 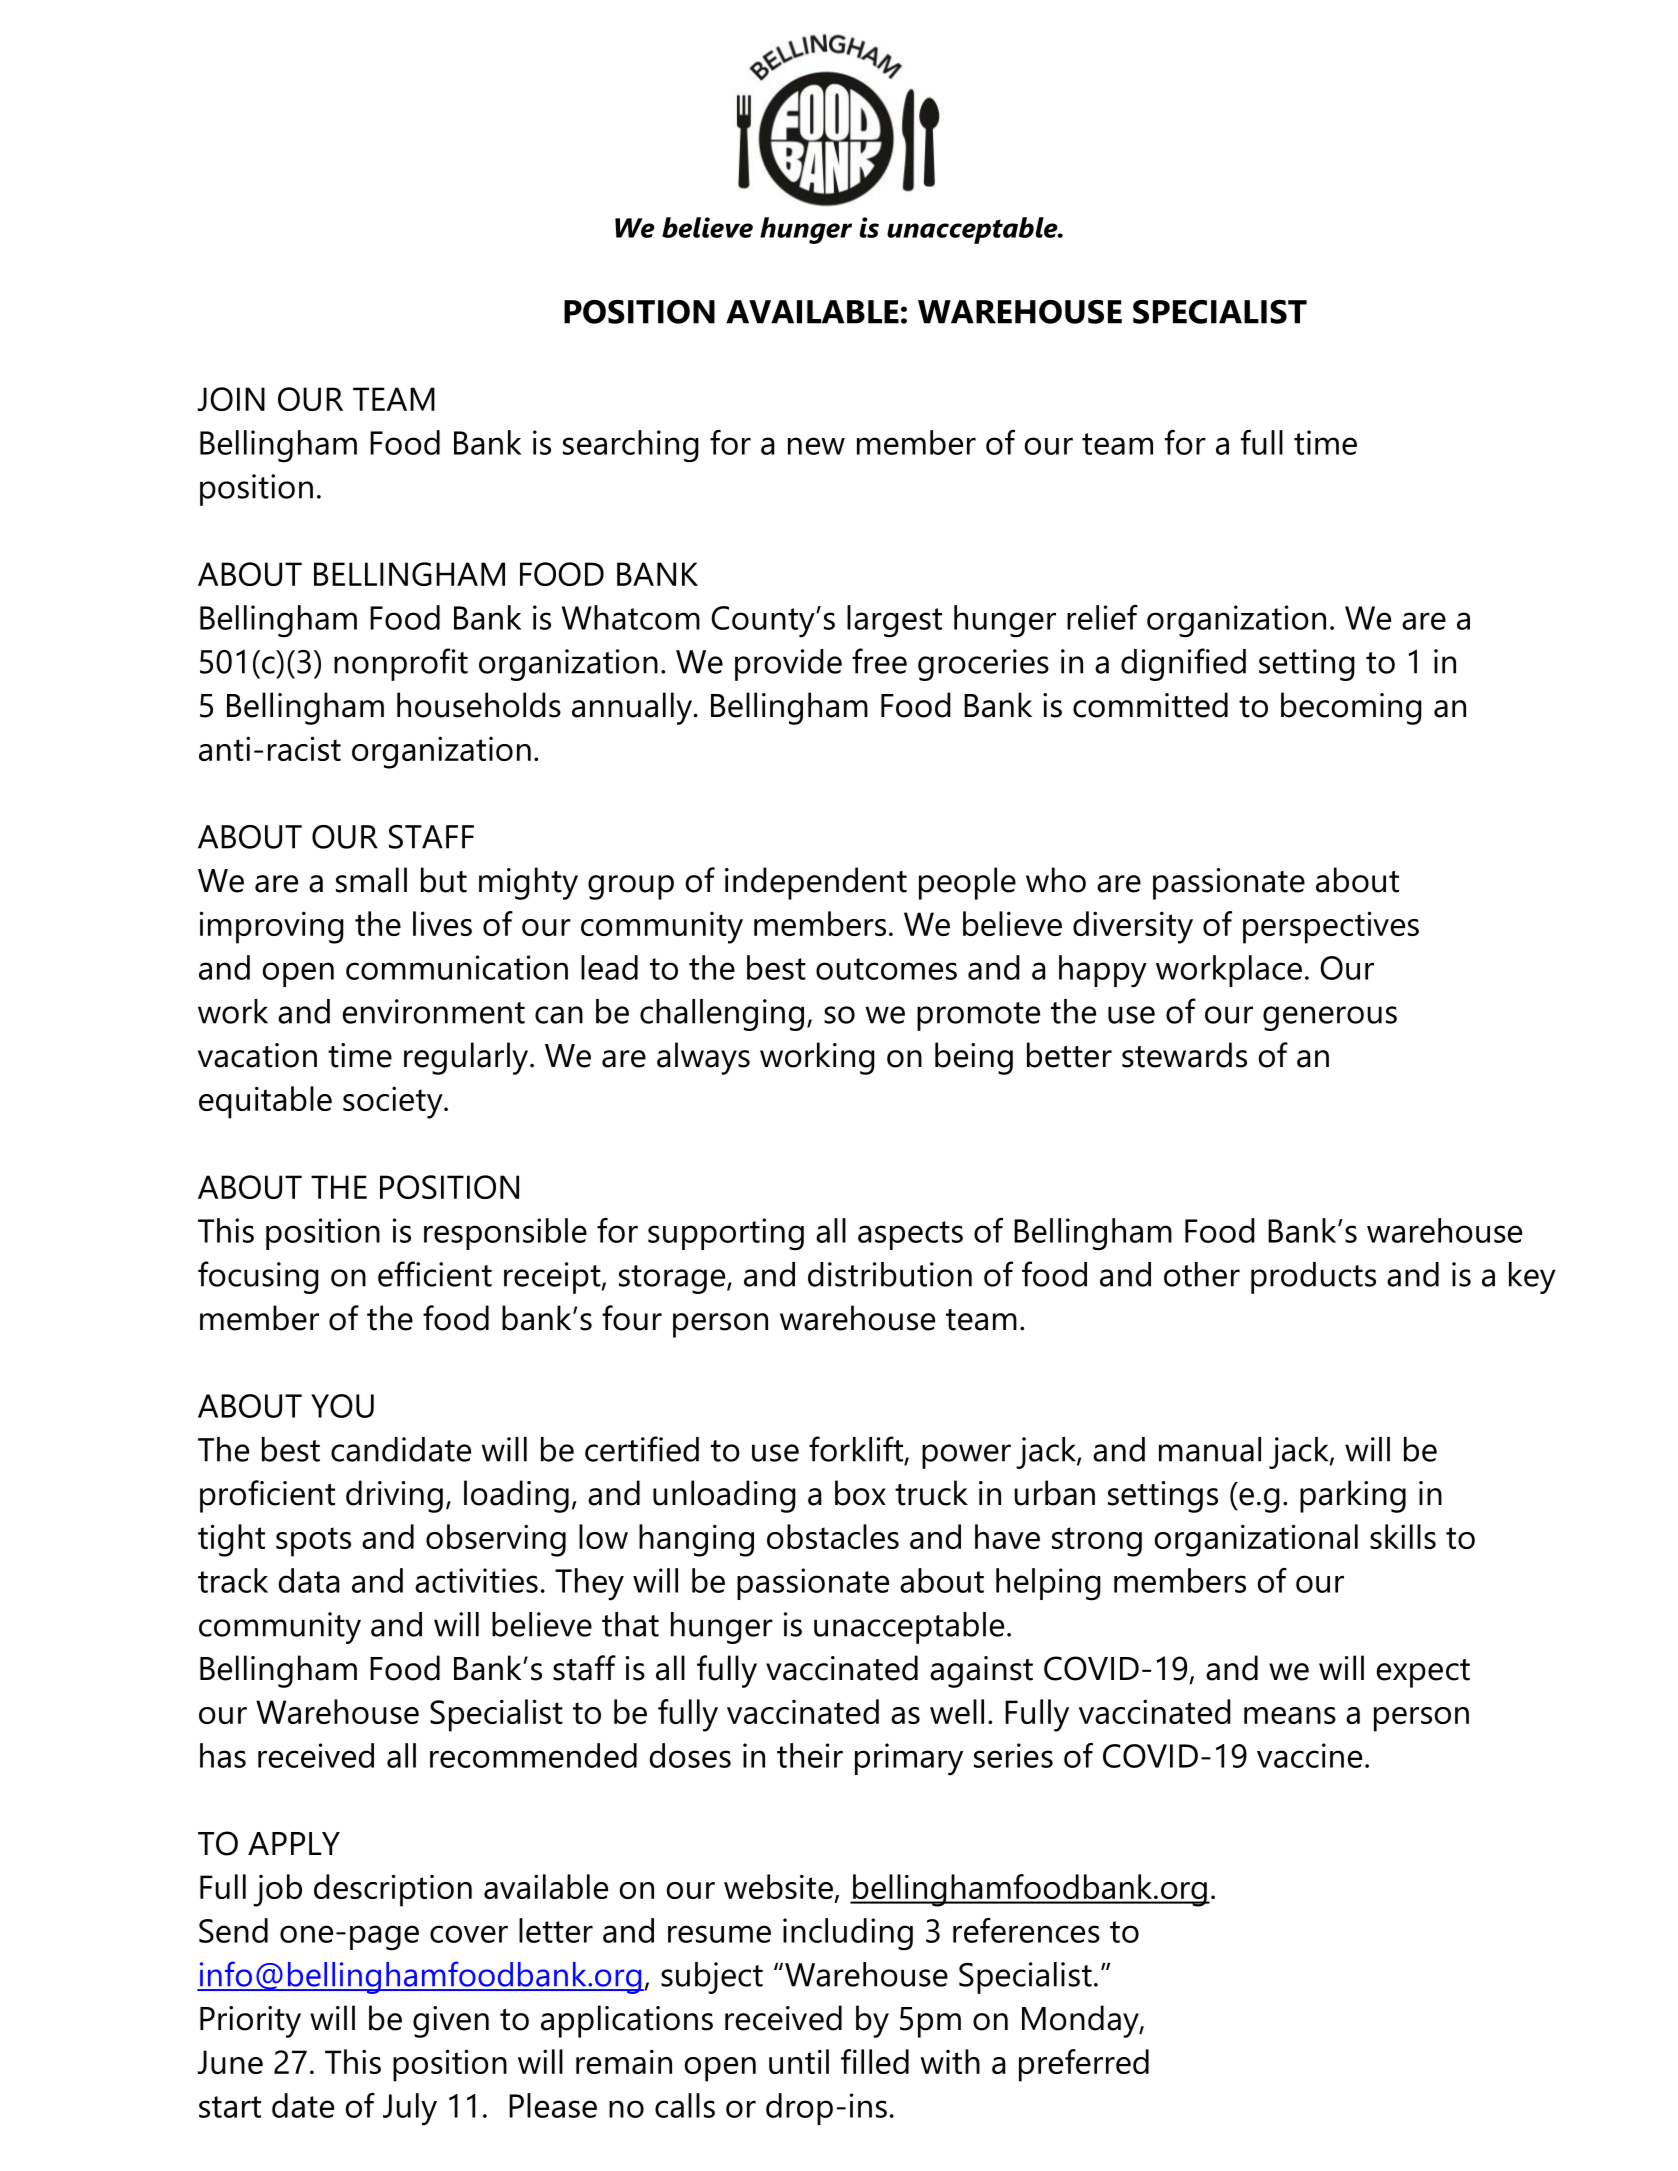 I want to click on expect, so click(x=1423, y=1673).
